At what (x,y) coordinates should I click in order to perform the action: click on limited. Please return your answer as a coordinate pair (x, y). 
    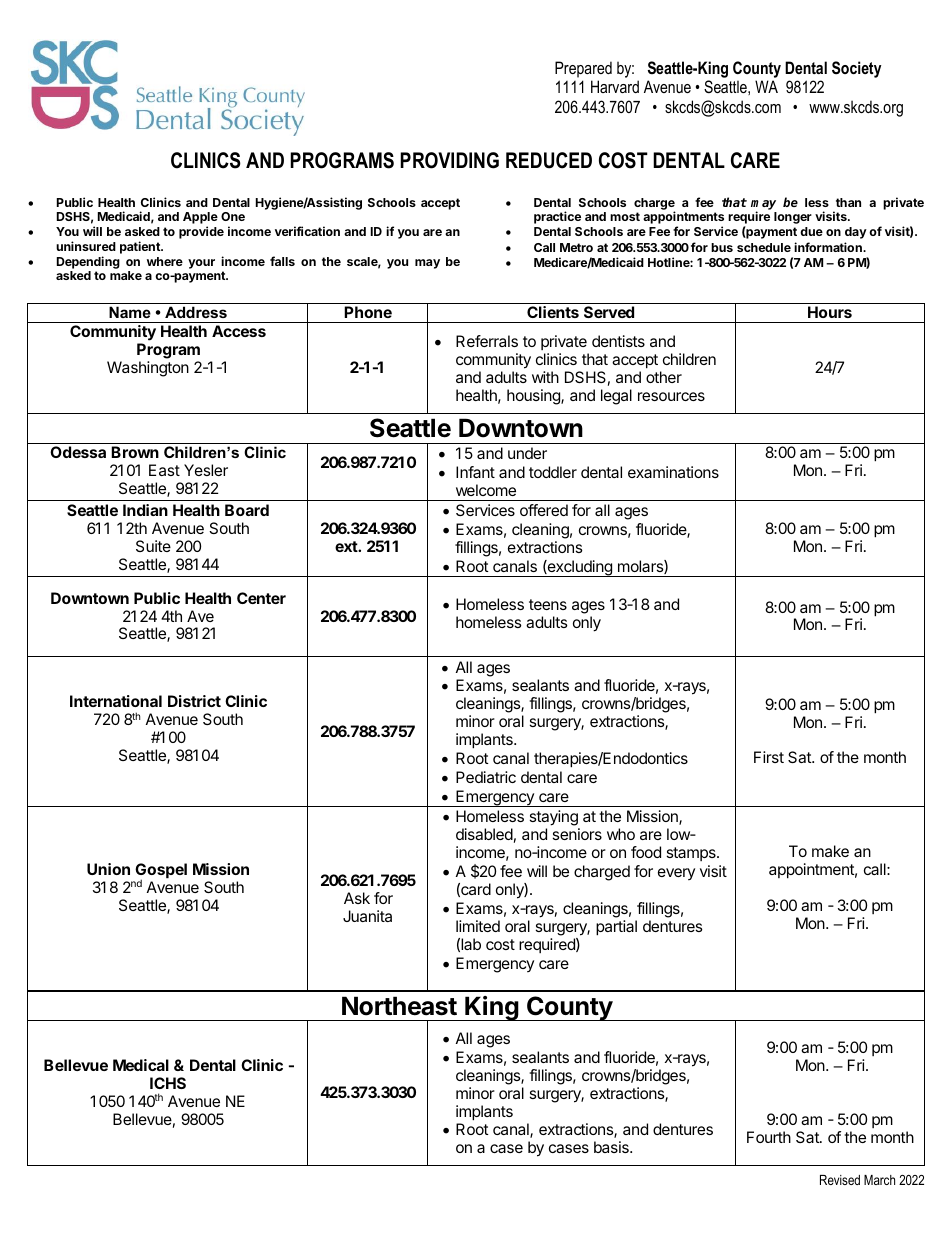
    Looking at the image, I should click on (478, 926).
